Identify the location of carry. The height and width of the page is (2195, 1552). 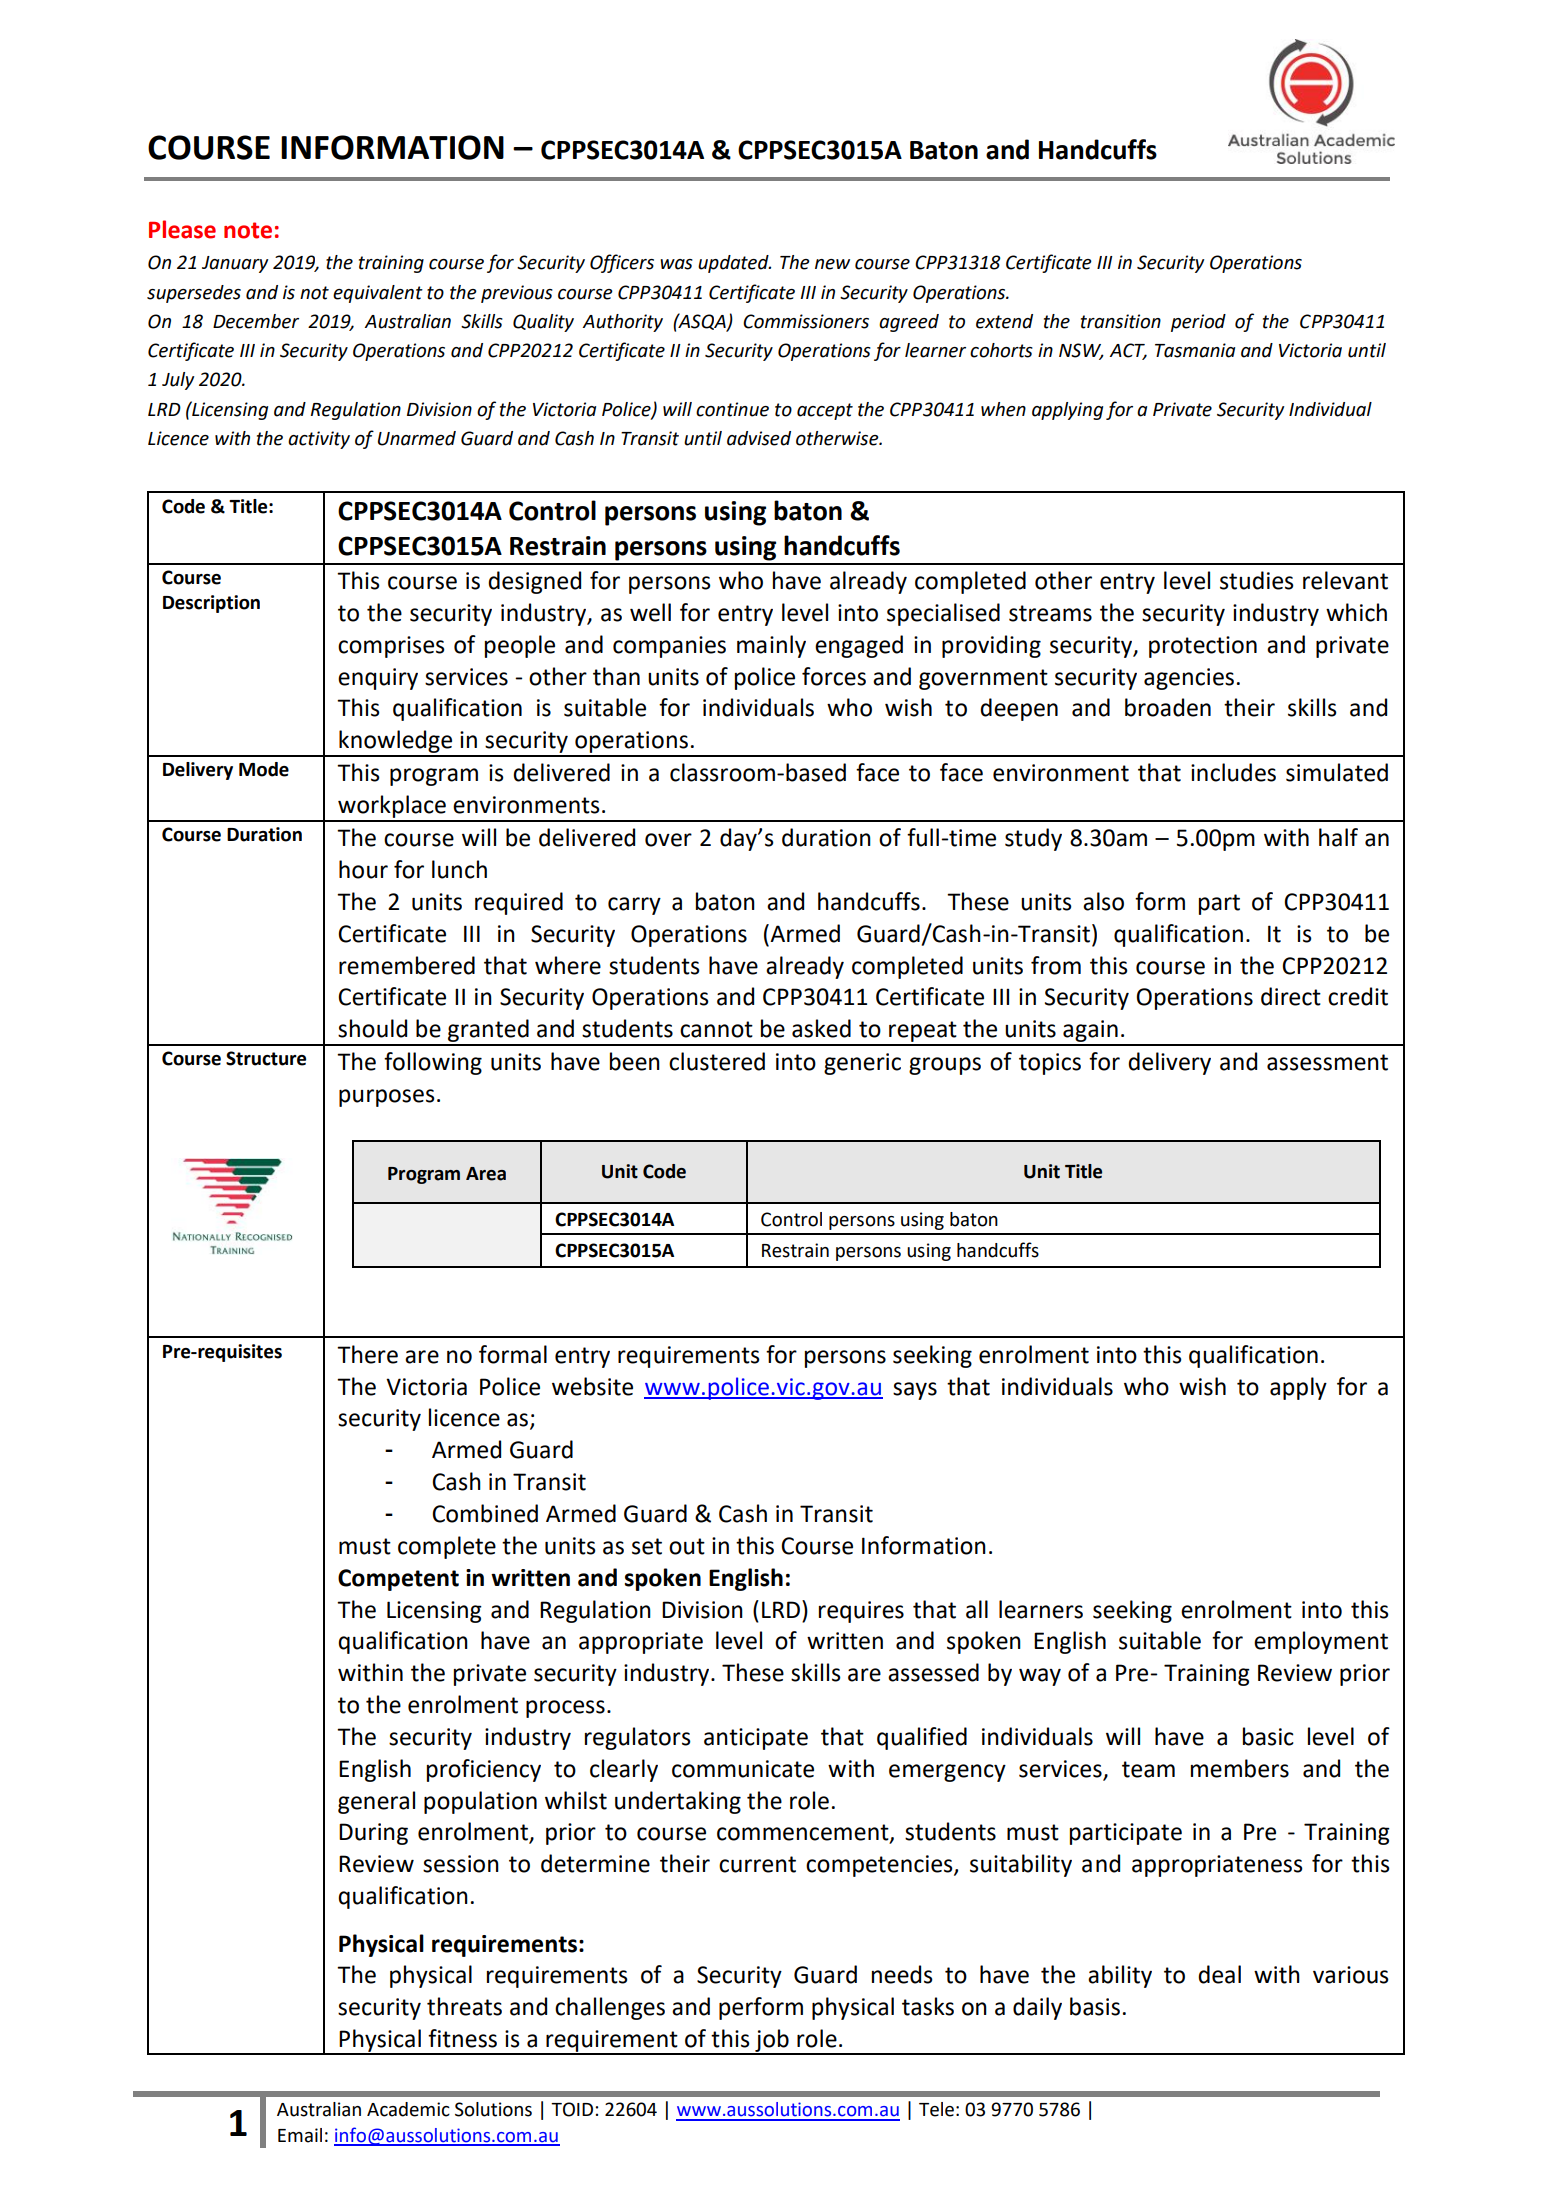
(634, 906).
